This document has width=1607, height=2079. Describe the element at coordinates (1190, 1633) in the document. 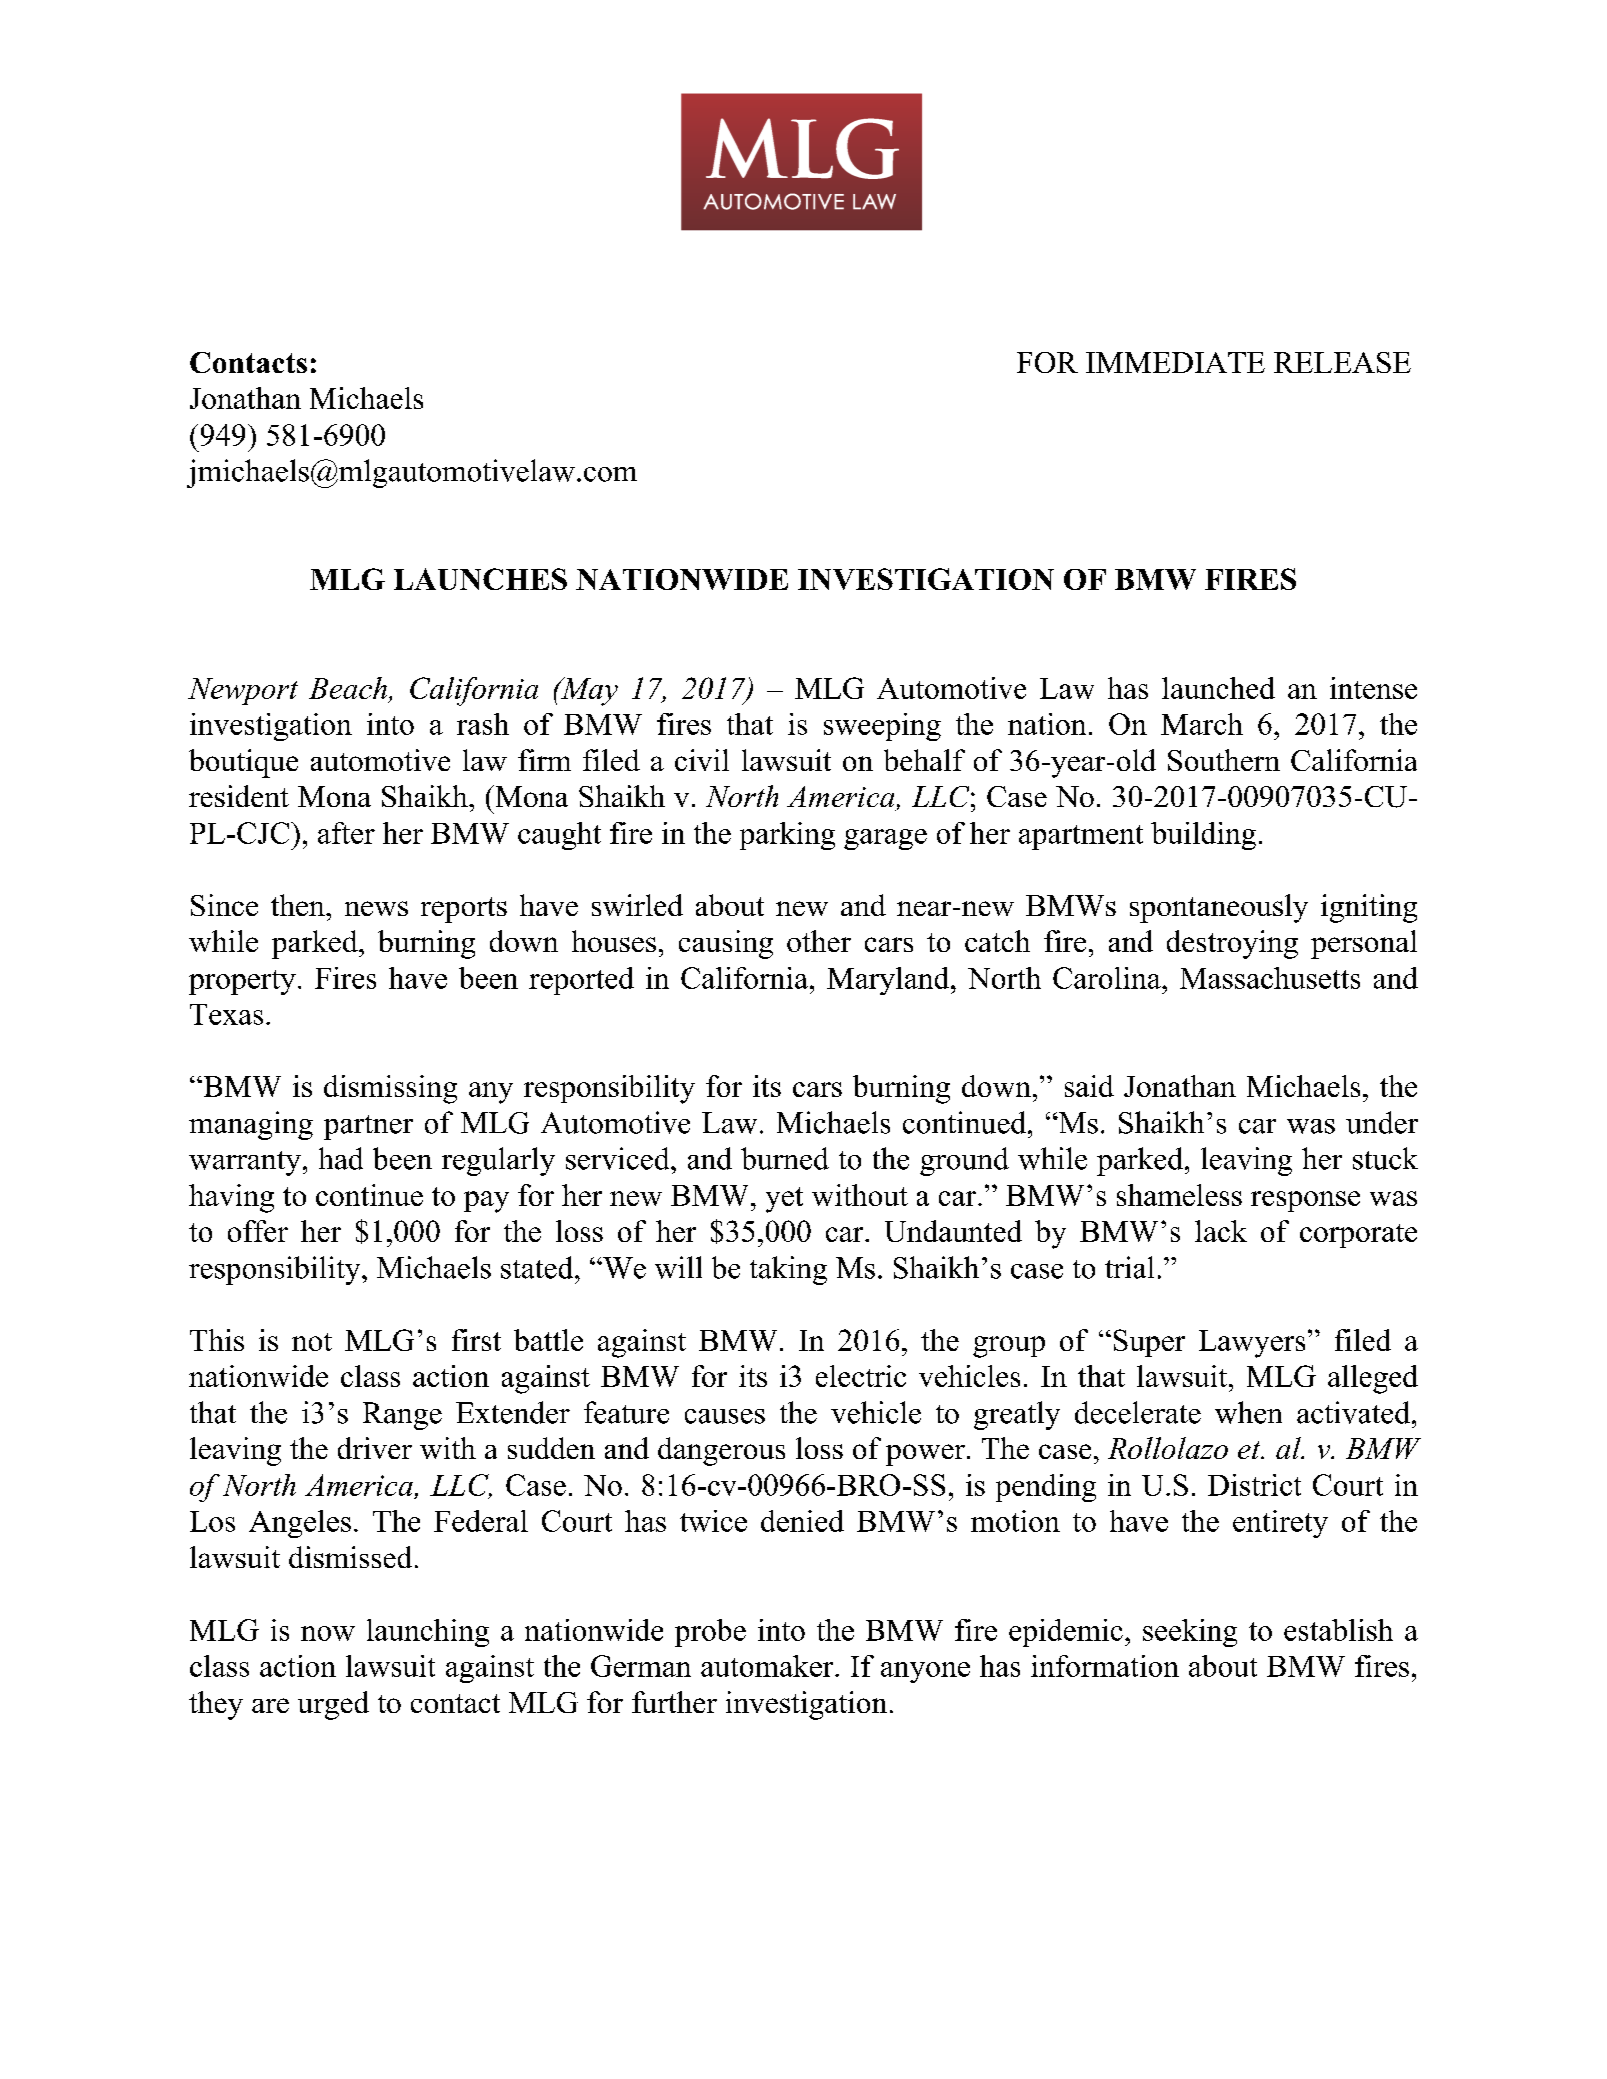

I see `seeking` at that location.
